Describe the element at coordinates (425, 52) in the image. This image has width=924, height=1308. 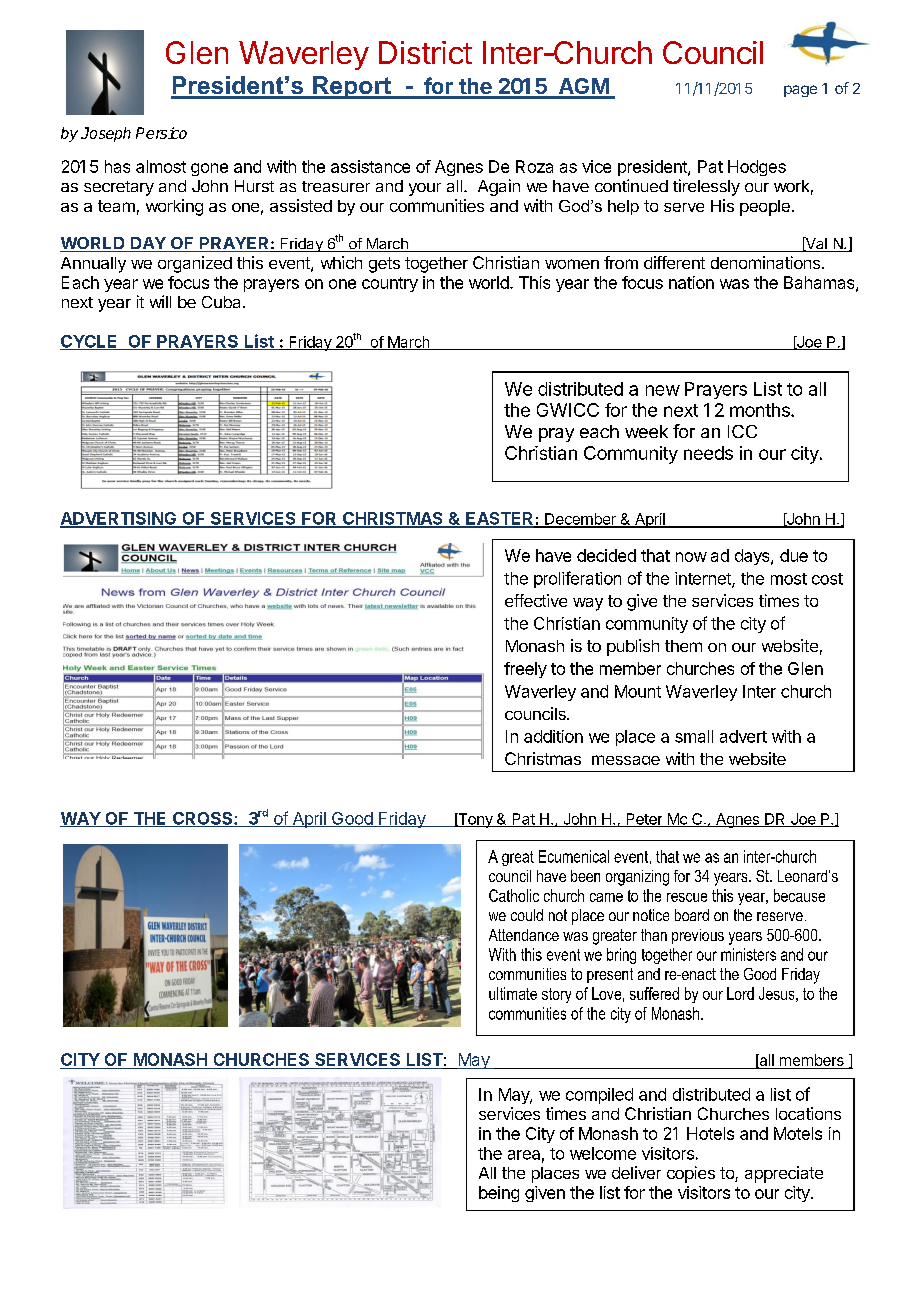
I see `District` at that location.
